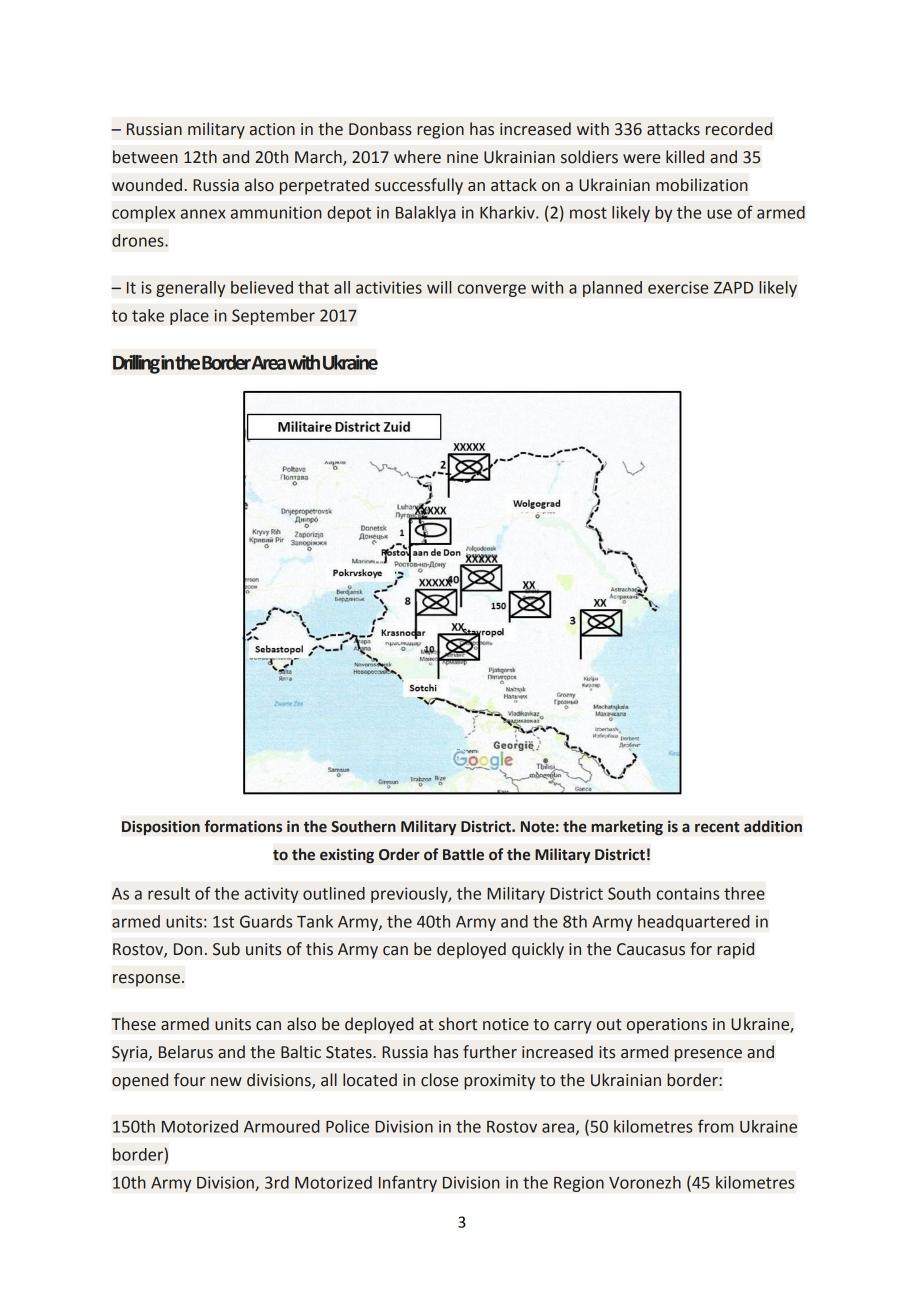 This page has width=924, height=1308. What do you see at coordinates (282, 1126) in the page?
I see `Armoured` at bounding box center [282, 1126].
